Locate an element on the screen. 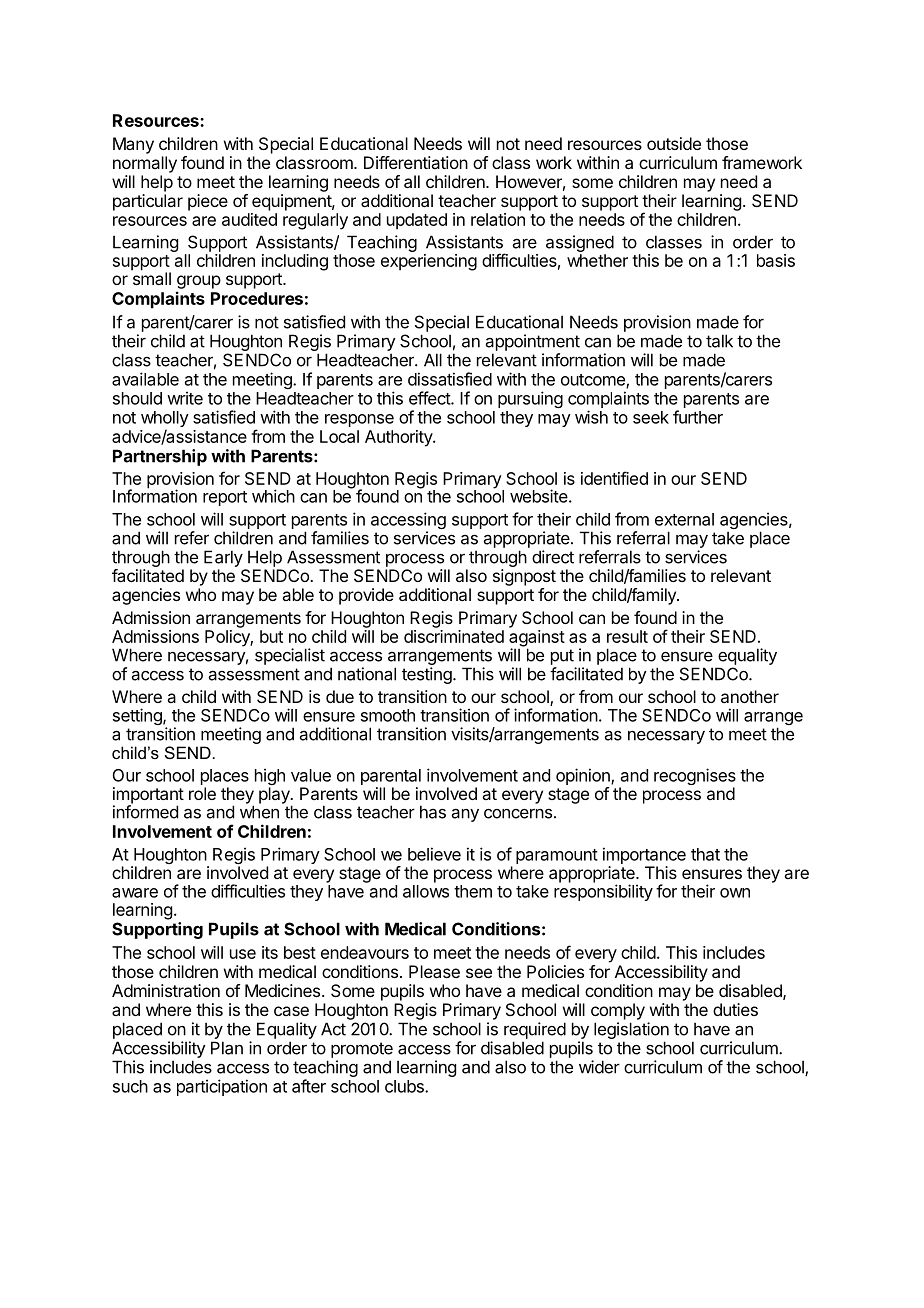 This screenshot has width=924, height=1308. Differentiation is located at coordinates (416, 162).
